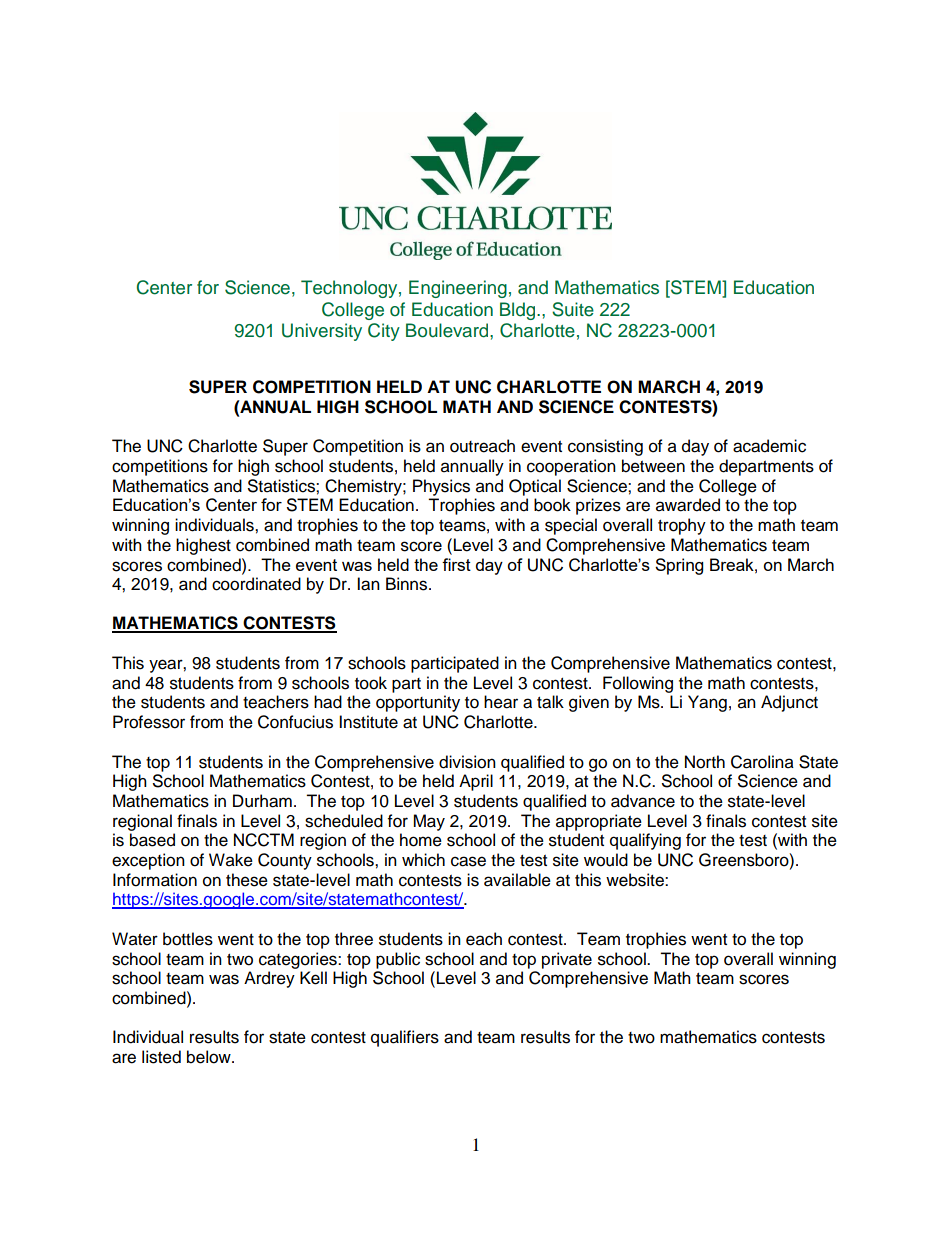 The image size is (952, 1233). I want to click on Suite, so click(573, 309).
